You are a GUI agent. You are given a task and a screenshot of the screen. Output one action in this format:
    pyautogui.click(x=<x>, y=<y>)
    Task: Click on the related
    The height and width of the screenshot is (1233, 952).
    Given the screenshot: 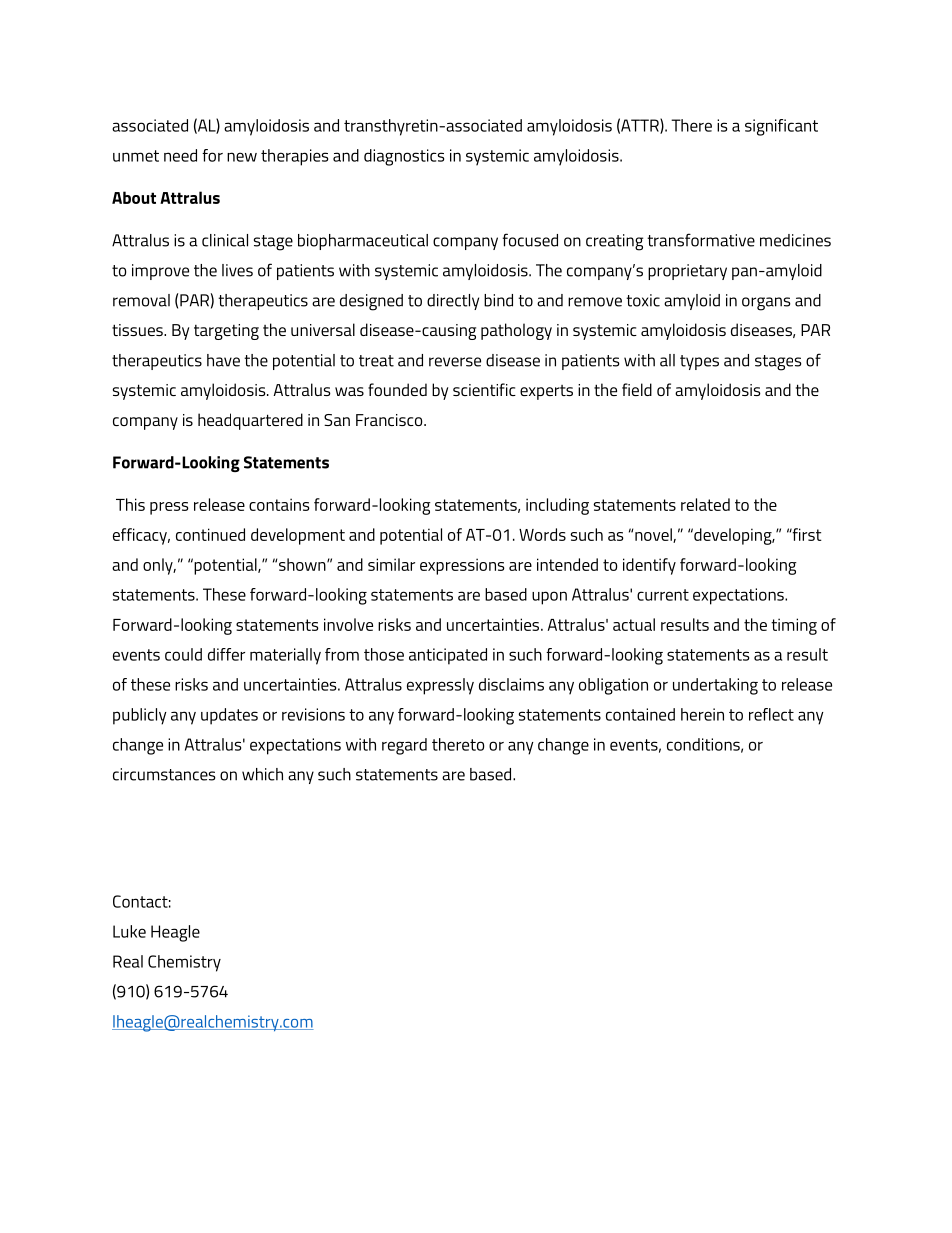 What is the action you would take?
    pyautogui.click(x=705, y=504)
